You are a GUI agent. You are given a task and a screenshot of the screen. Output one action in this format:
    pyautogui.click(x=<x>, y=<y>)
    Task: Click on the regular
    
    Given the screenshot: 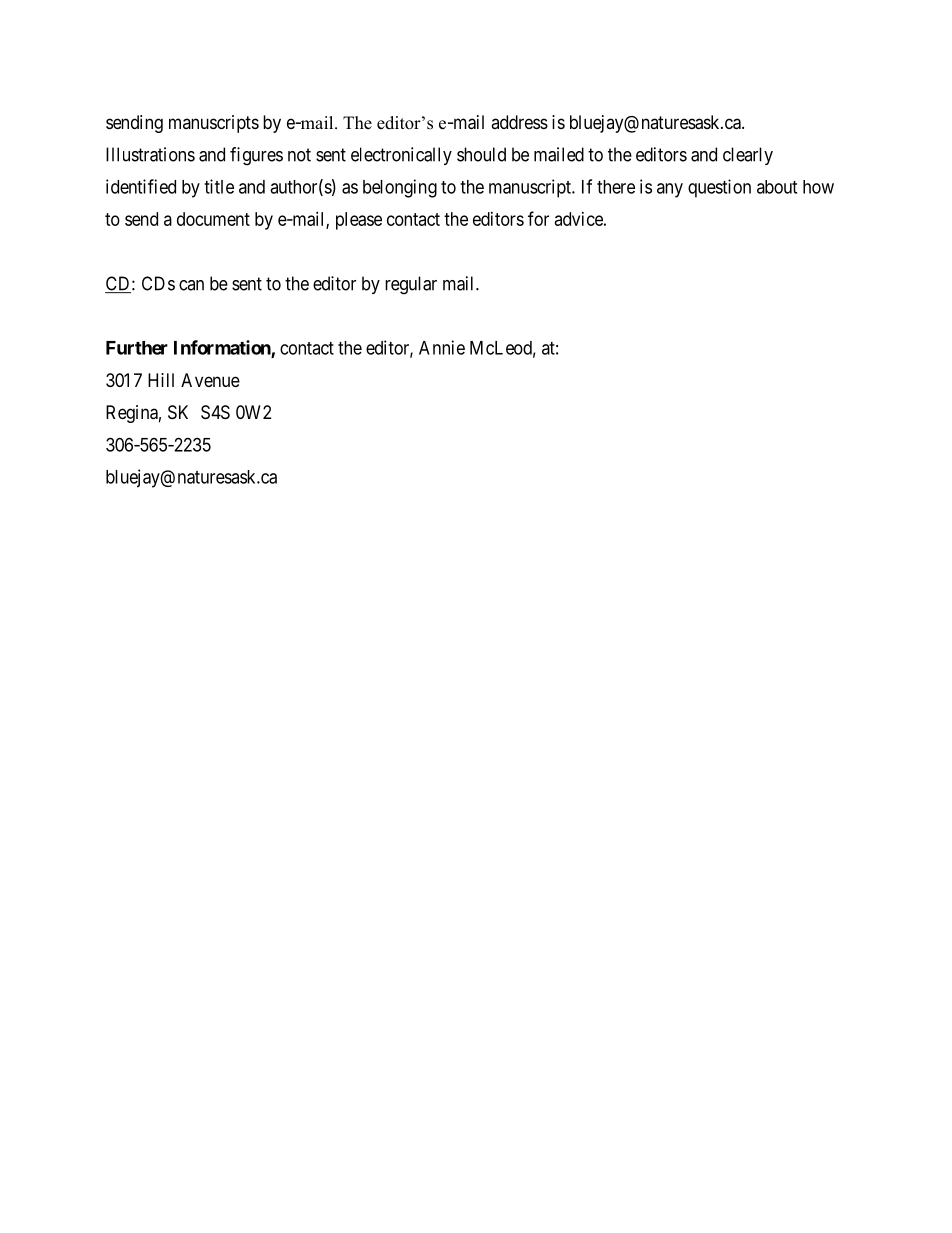 What is the action you would take?
    pyautogui.click(x=411, y=285)
